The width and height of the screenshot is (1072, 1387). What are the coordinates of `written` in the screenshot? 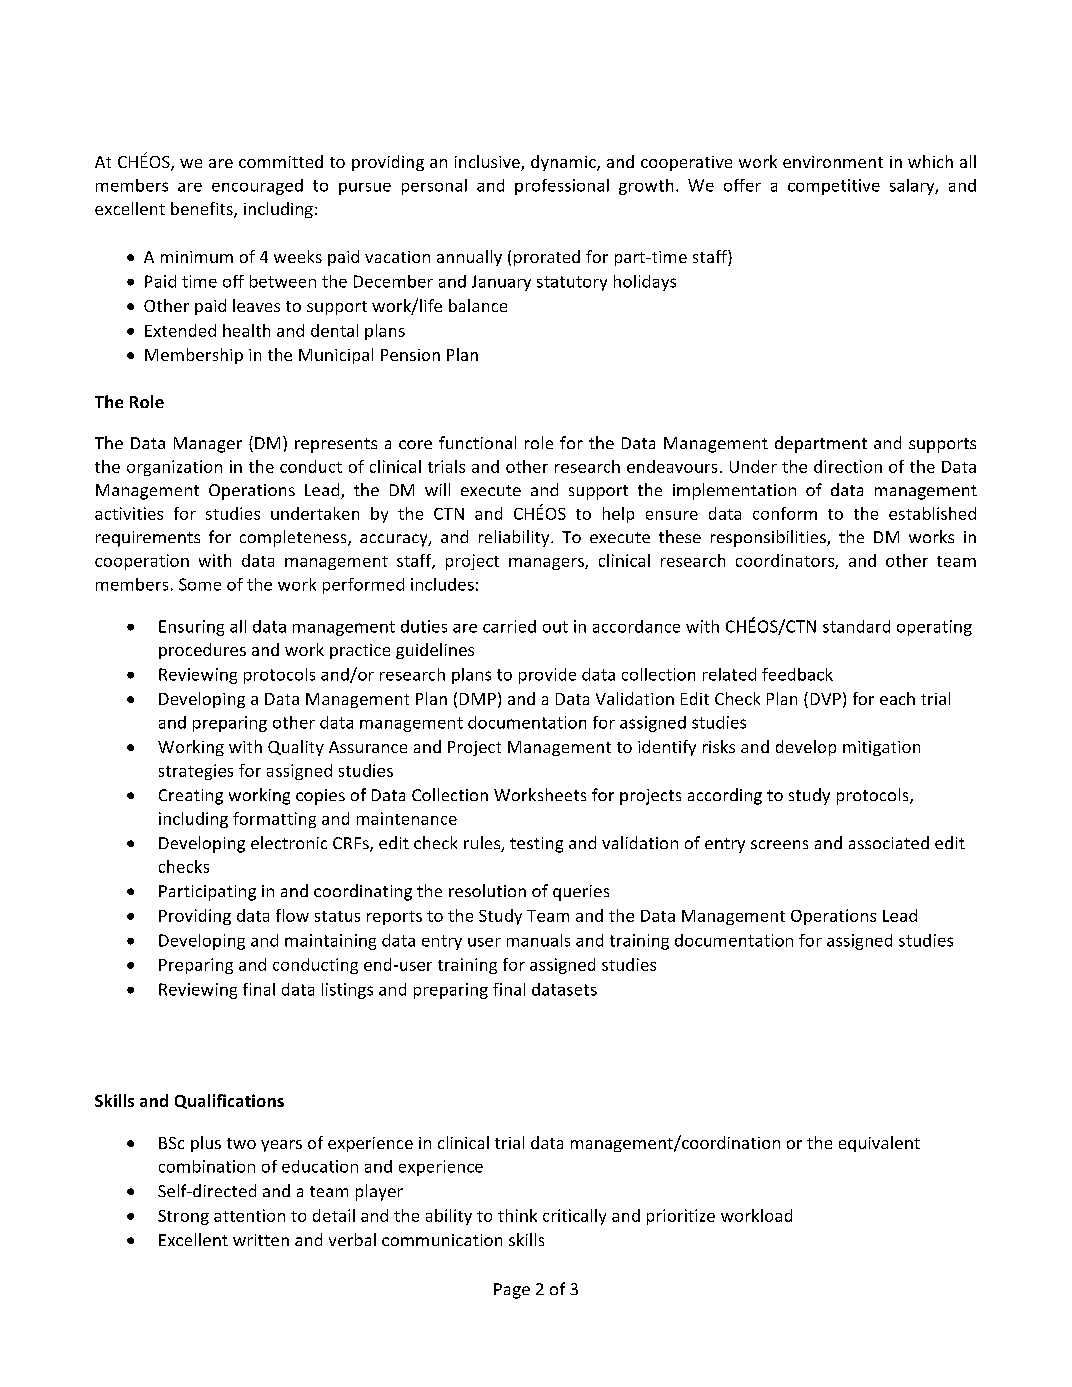 It's located at (261, 1240).
